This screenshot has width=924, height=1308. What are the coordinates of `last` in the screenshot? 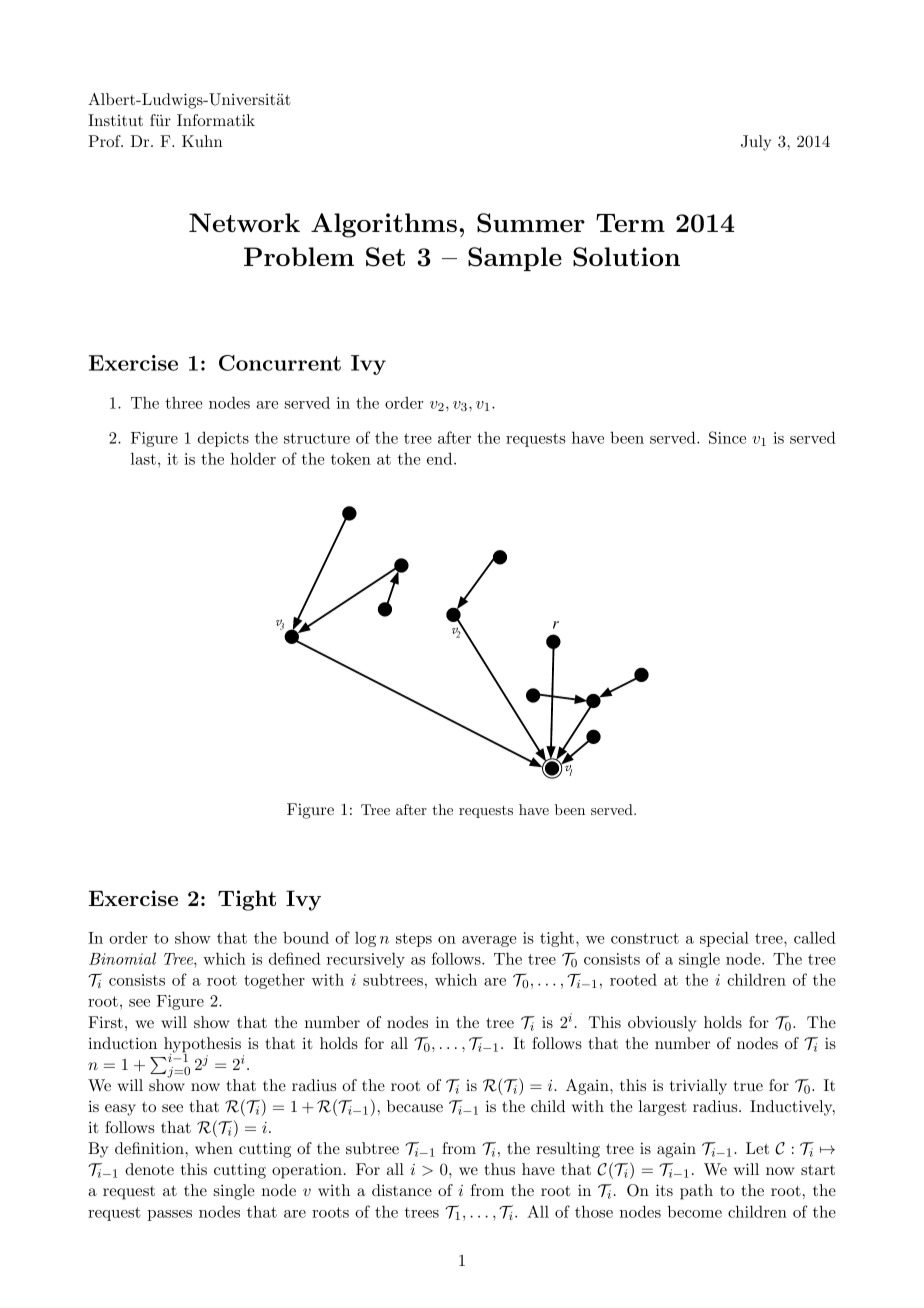 It's located at (143, 458).
